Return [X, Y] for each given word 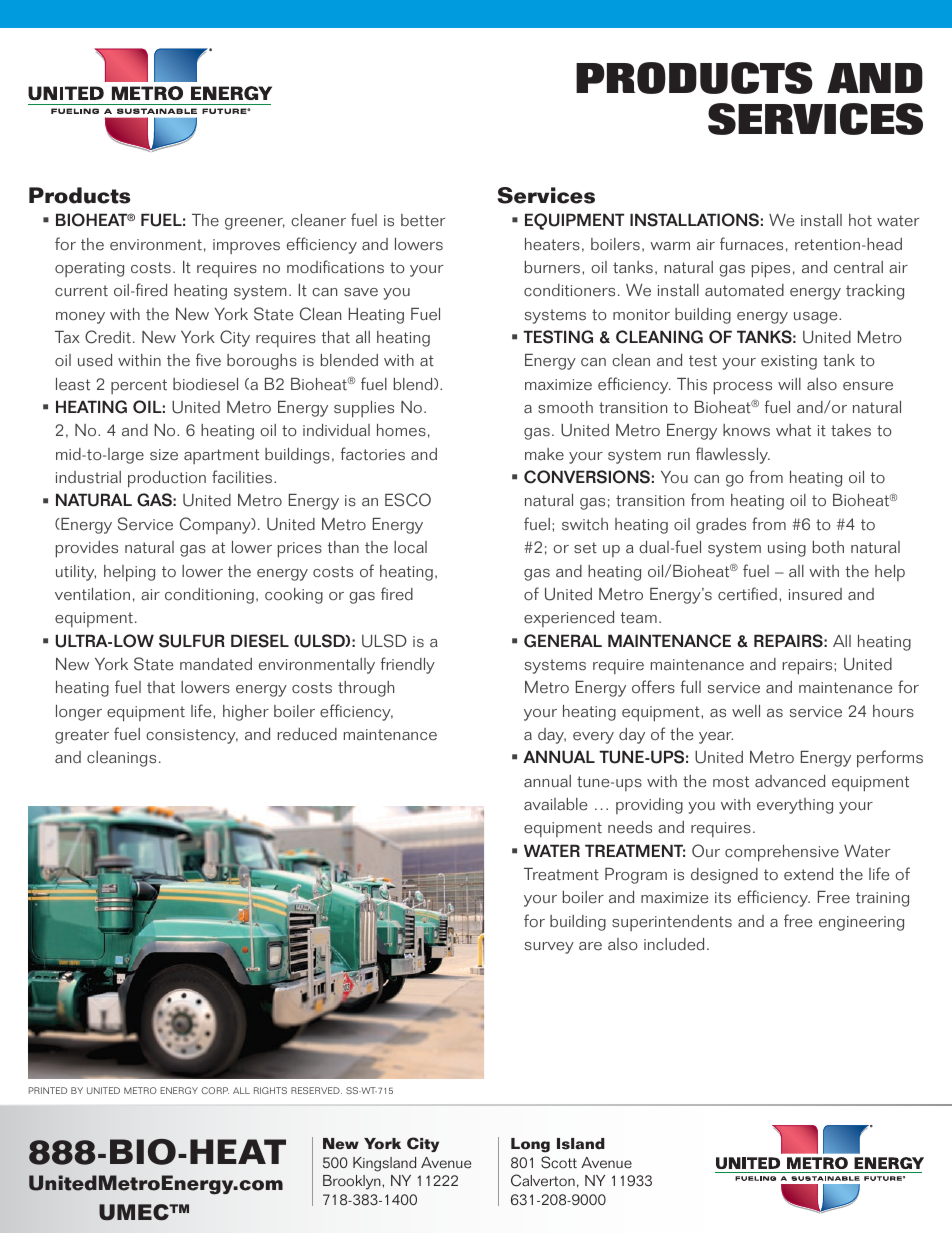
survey [549, 948]
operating [89, 269]
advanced [790, 781]
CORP [215, 1090]
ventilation [92, 594]
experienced [569, 619]
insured [815, 594]
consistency [192, 736]
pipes [771, 270]
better [423, 220]
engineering [861, 923]
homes [401, 430]
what [793, 430]
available [555, 804]
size [164, 455]
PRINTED [48, 1090]
